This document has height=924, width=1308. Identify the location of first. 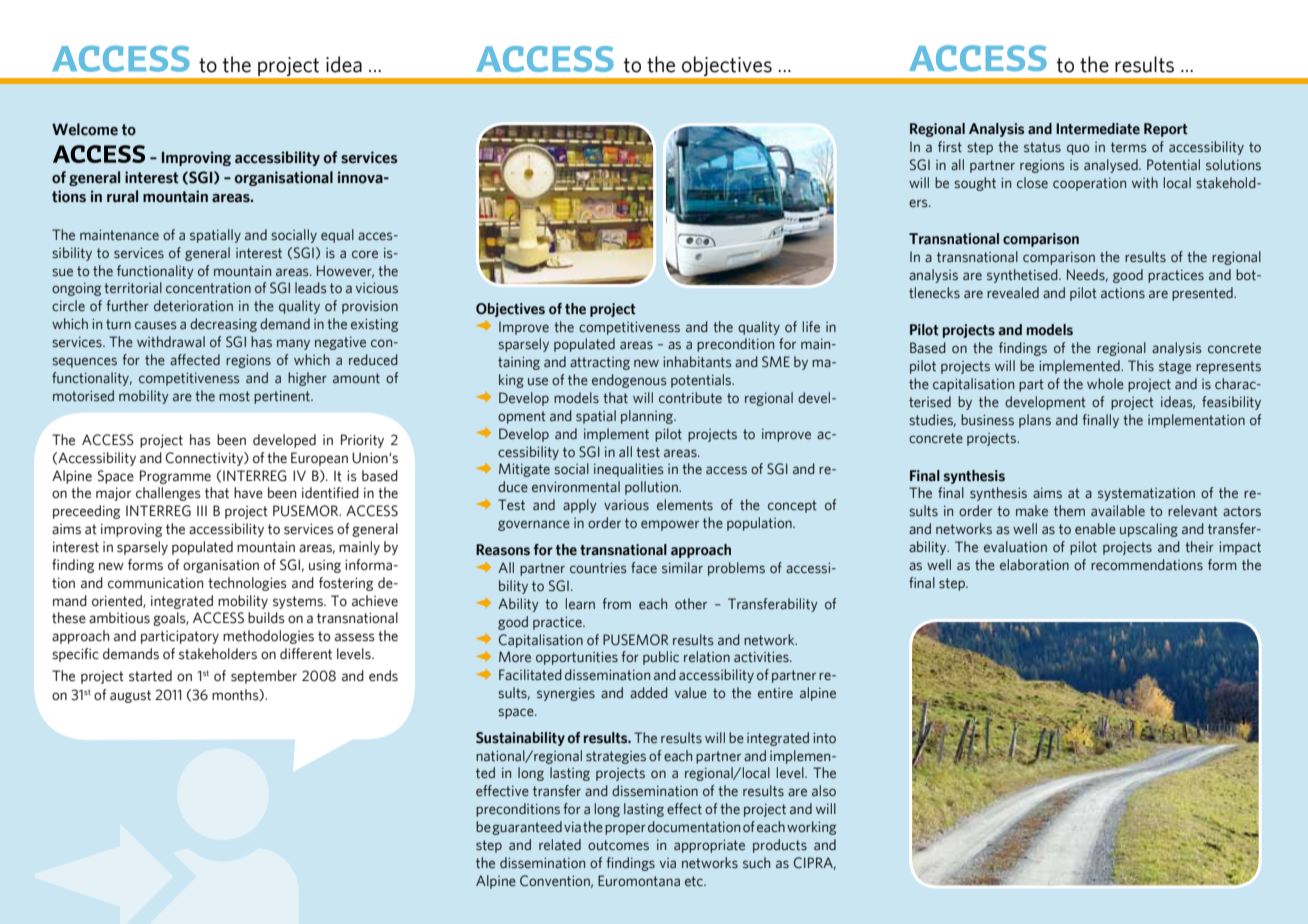
(950, 147).
